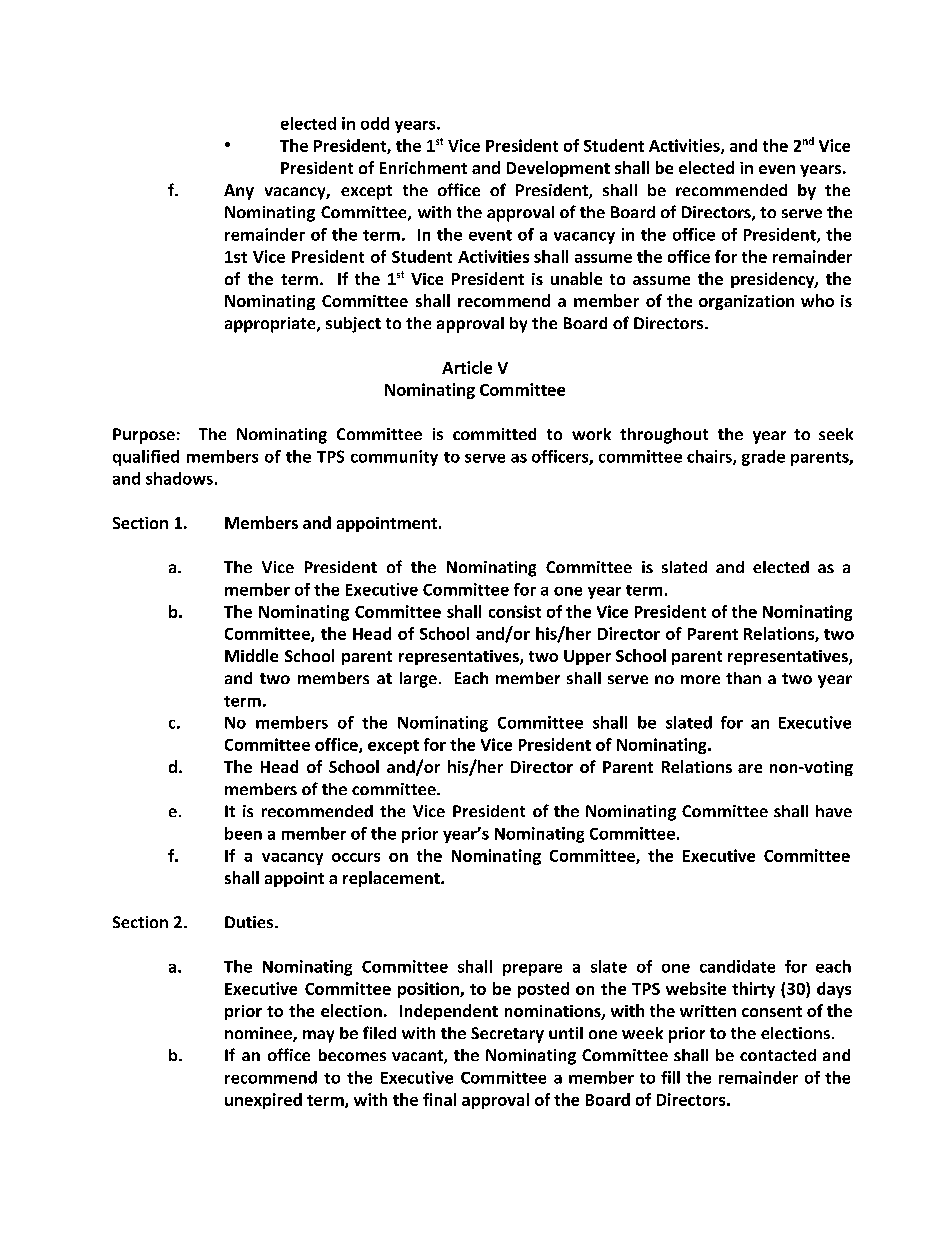  What do you see at coordinates (423, 167) in the page?
I see `Enrichment` at bounding box center [423, 167].
